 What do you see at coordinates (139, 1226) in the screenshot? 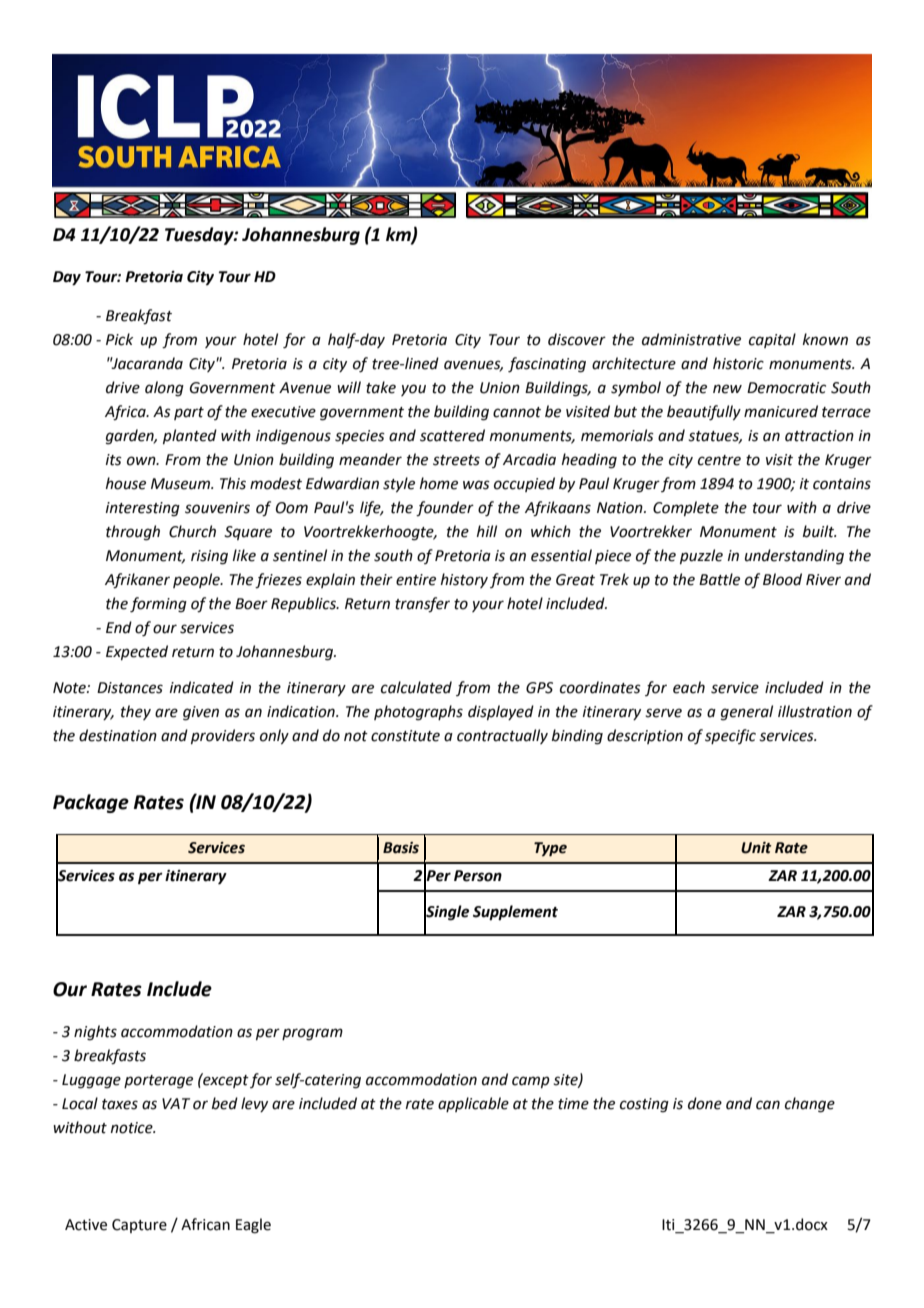
I see `Capture` at bounding box center [139, 1226].
